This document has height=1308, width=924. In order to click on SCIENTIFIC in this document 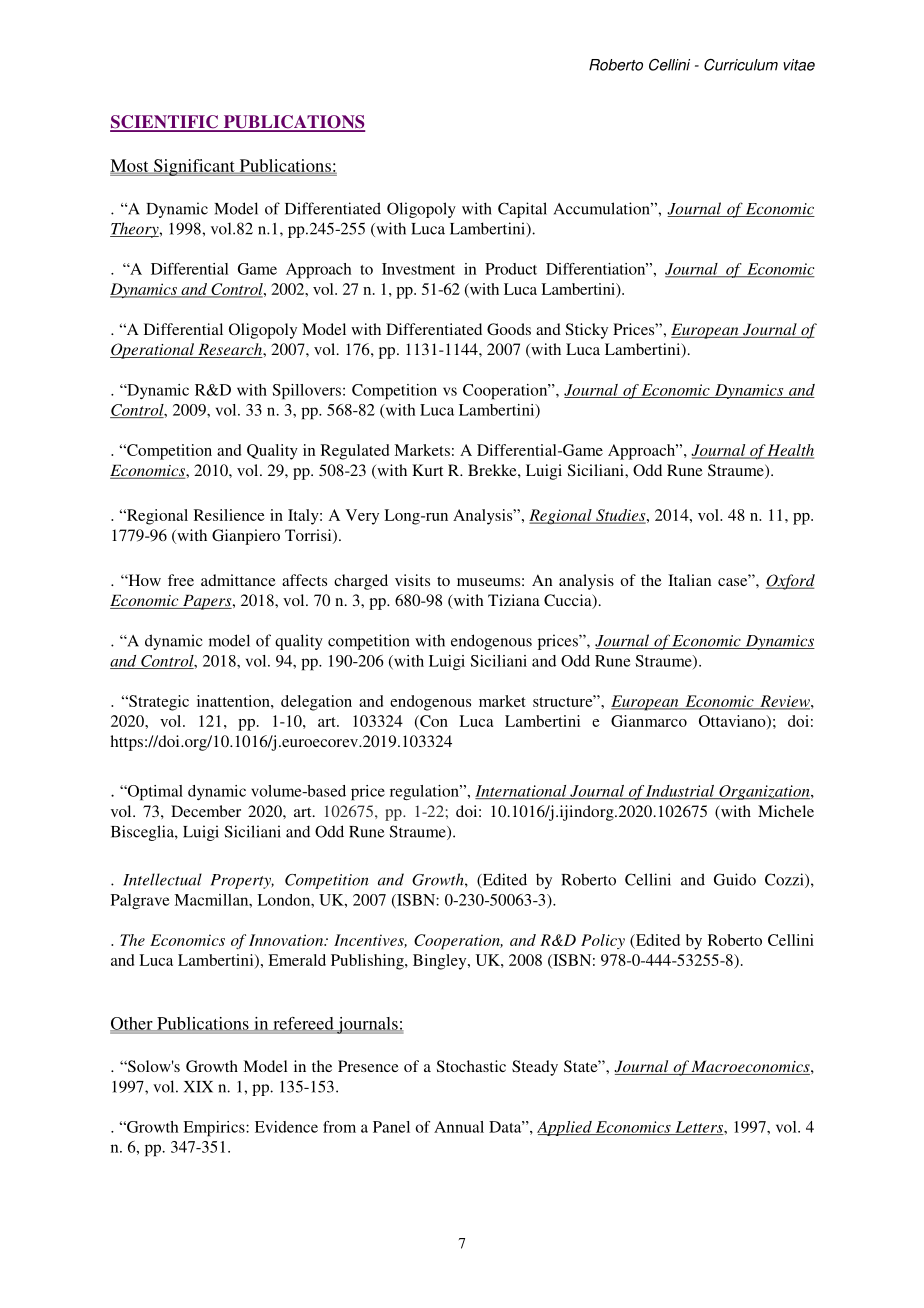, I will do `click(165, 123)`.
